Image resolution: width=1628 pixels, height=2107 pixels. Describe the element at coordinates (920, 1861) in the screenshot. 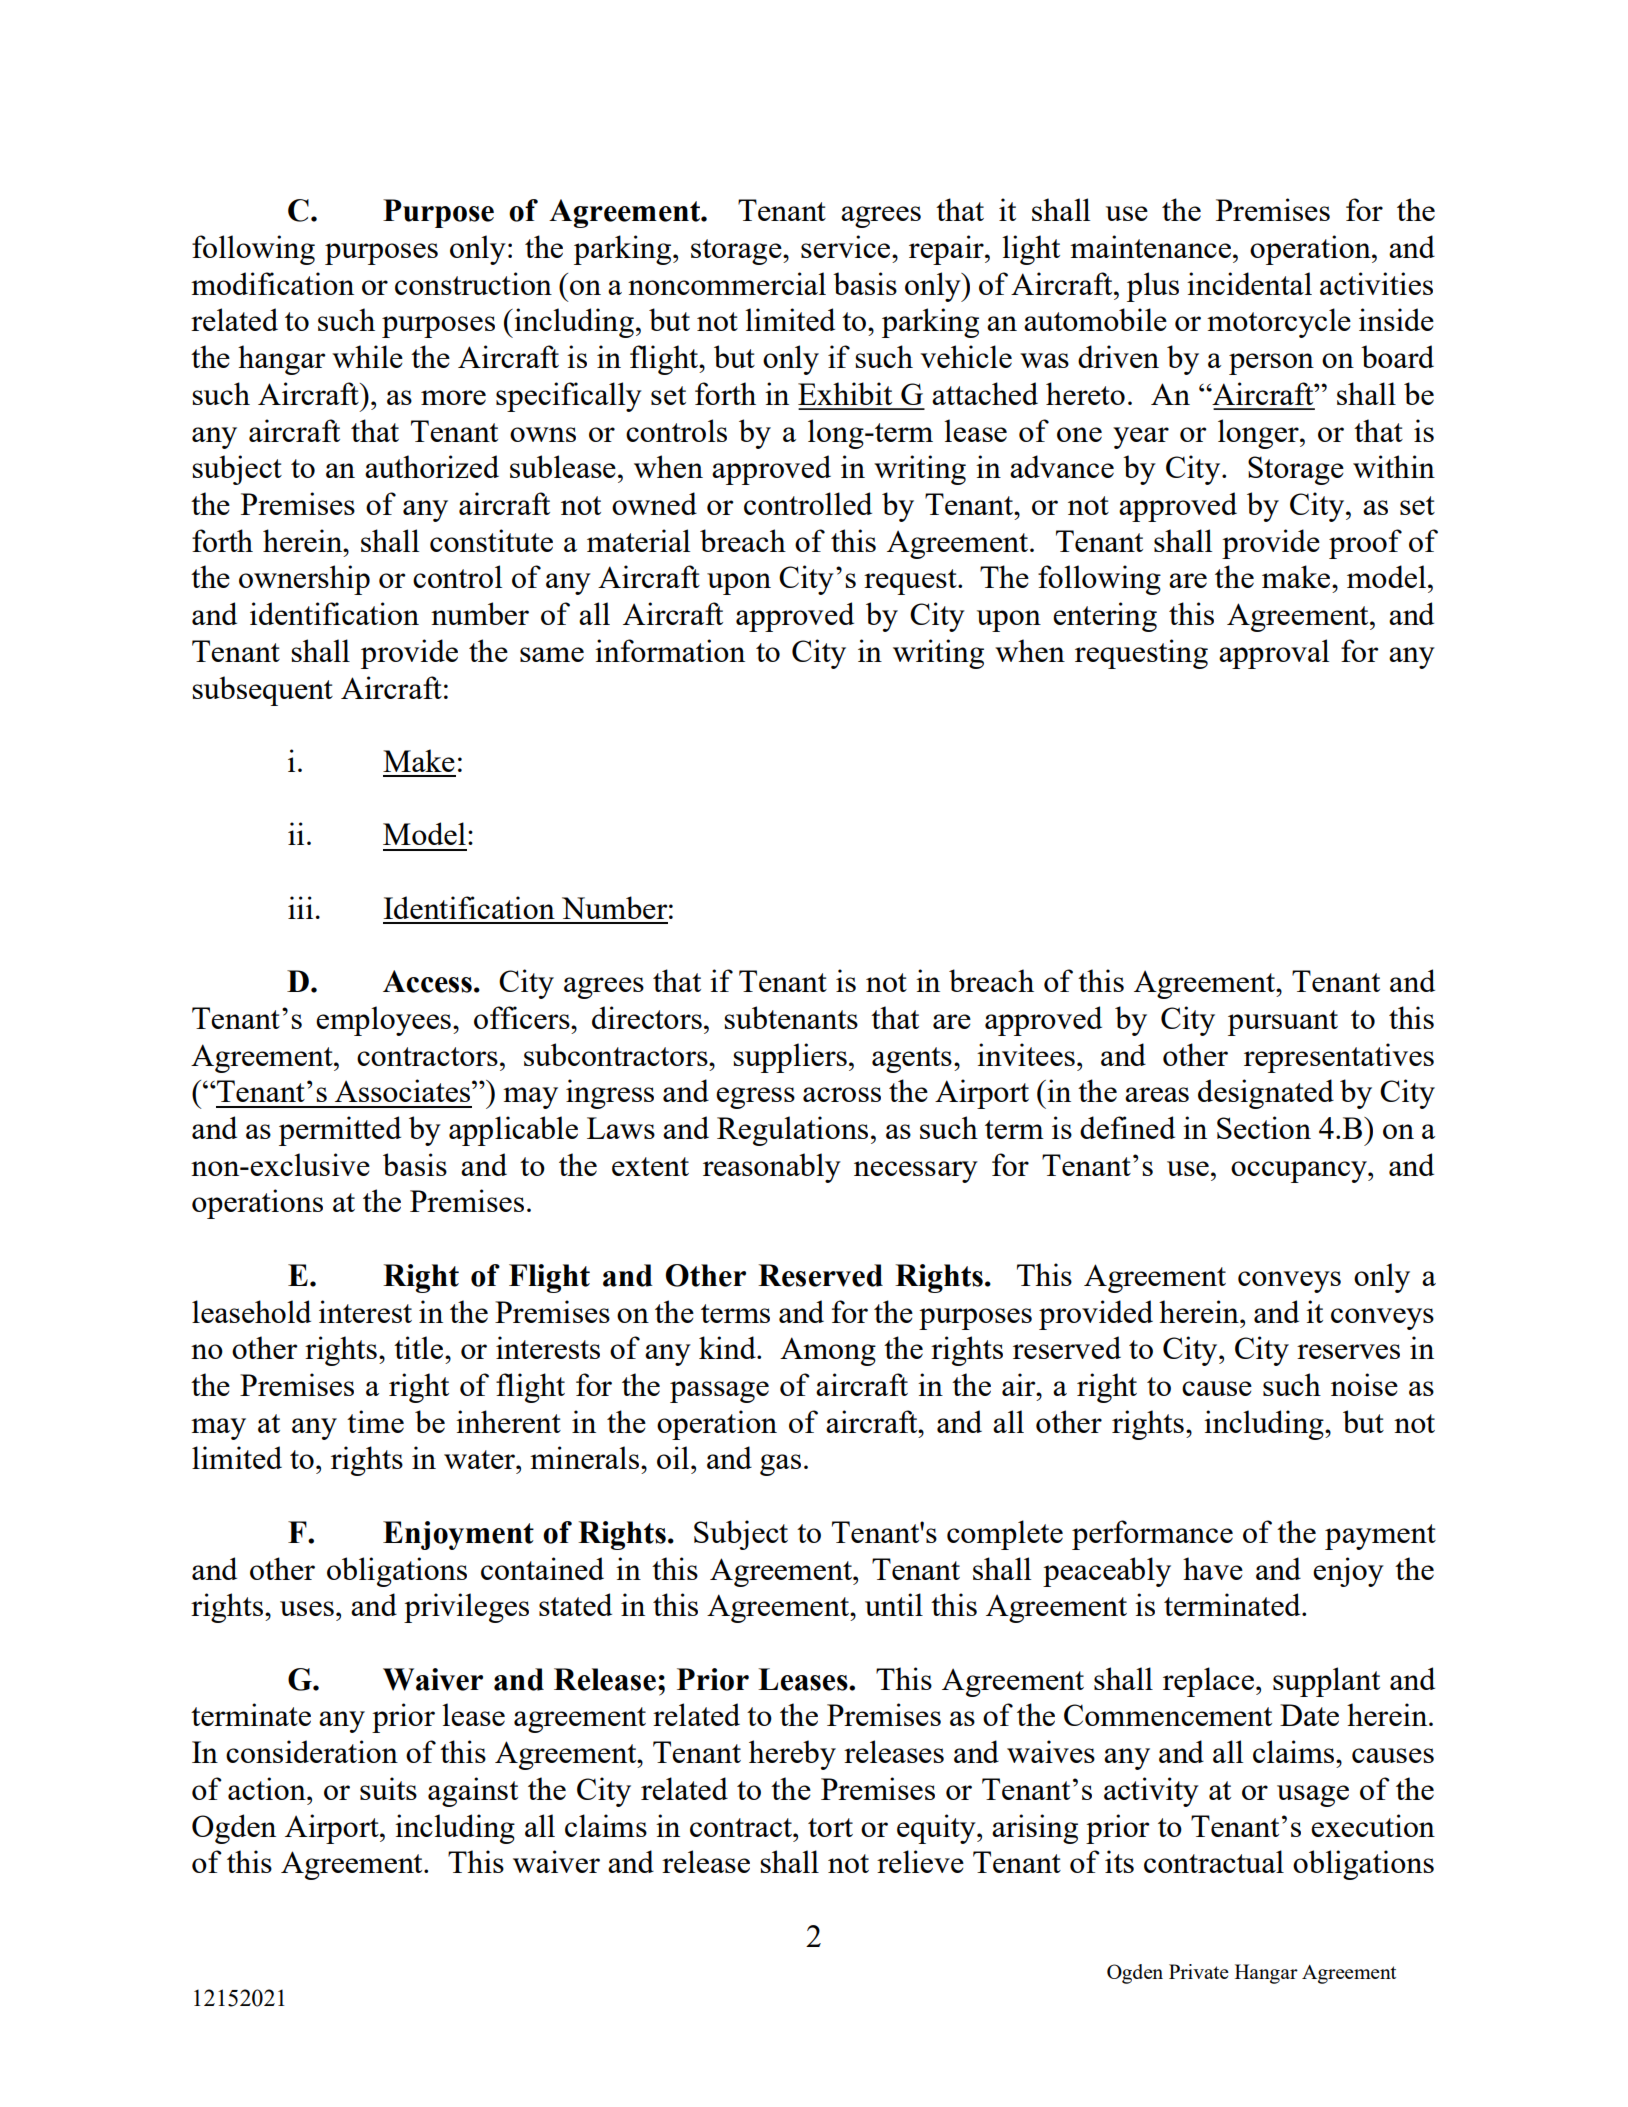

I see `relieve` at that location.
